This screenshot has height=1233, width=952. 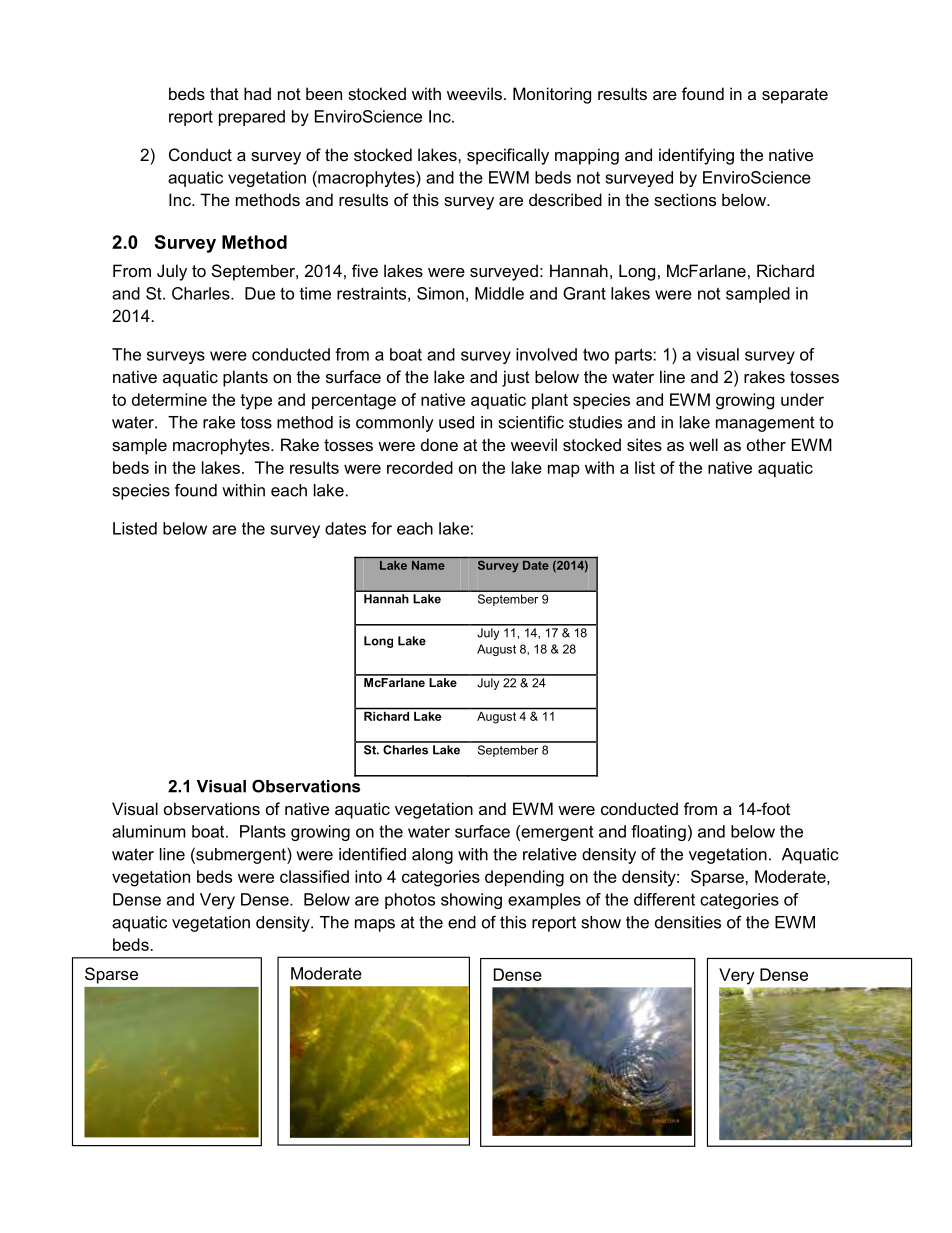 What do you see at coordinates (314, 876) in the screenshot?
I see `classified` at bounding box center [314, 876].
